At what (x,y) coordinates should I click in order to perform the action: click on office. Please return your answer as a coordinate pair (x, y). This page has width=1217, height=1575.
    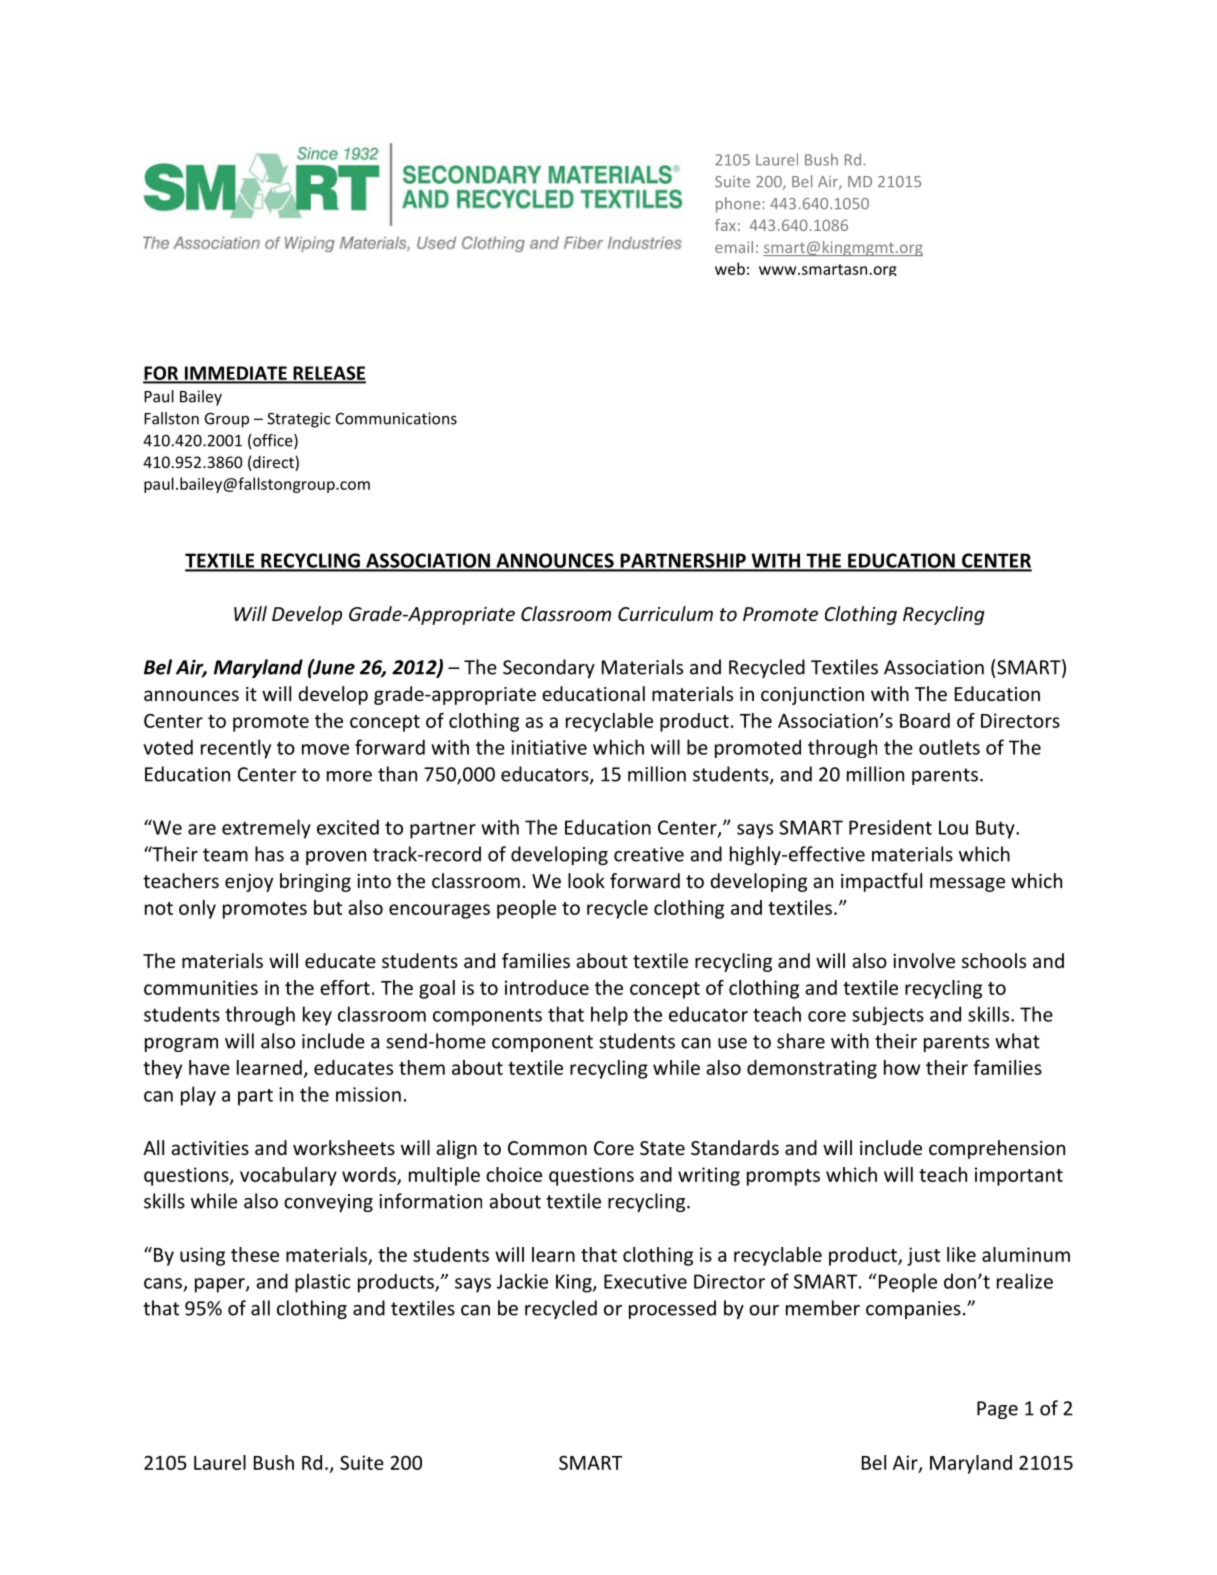
    Looking at the image, I should click on (273, 441).
